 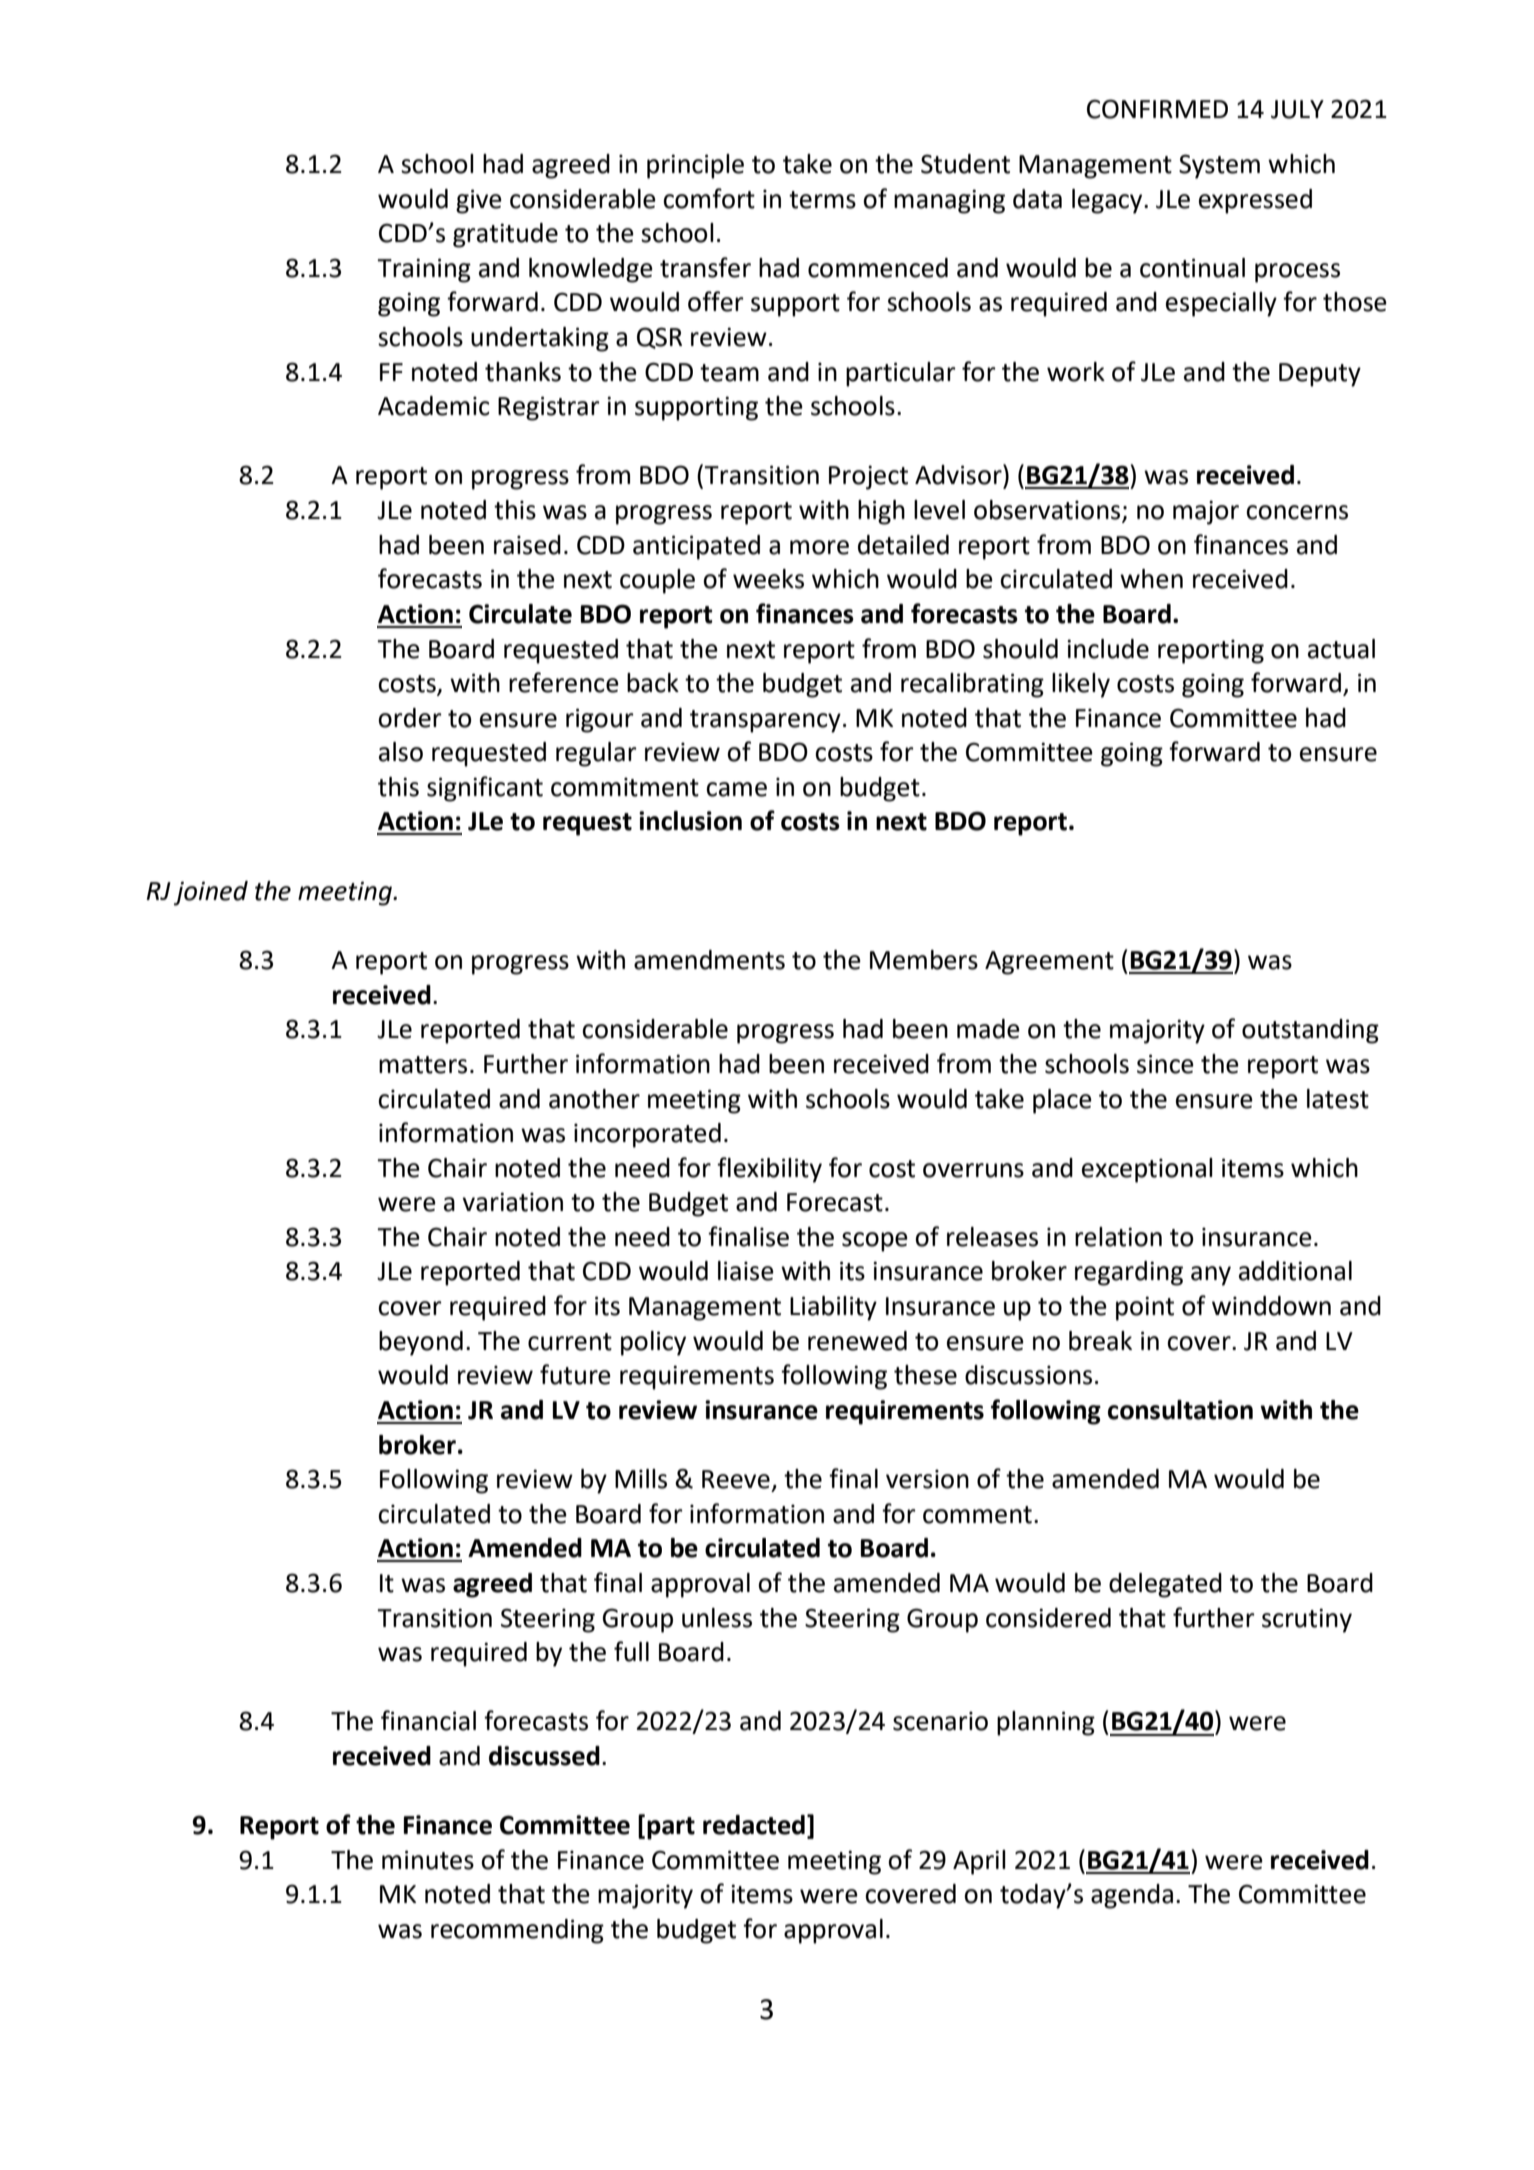 I want to click on System, so click(x=1219, y=166).
